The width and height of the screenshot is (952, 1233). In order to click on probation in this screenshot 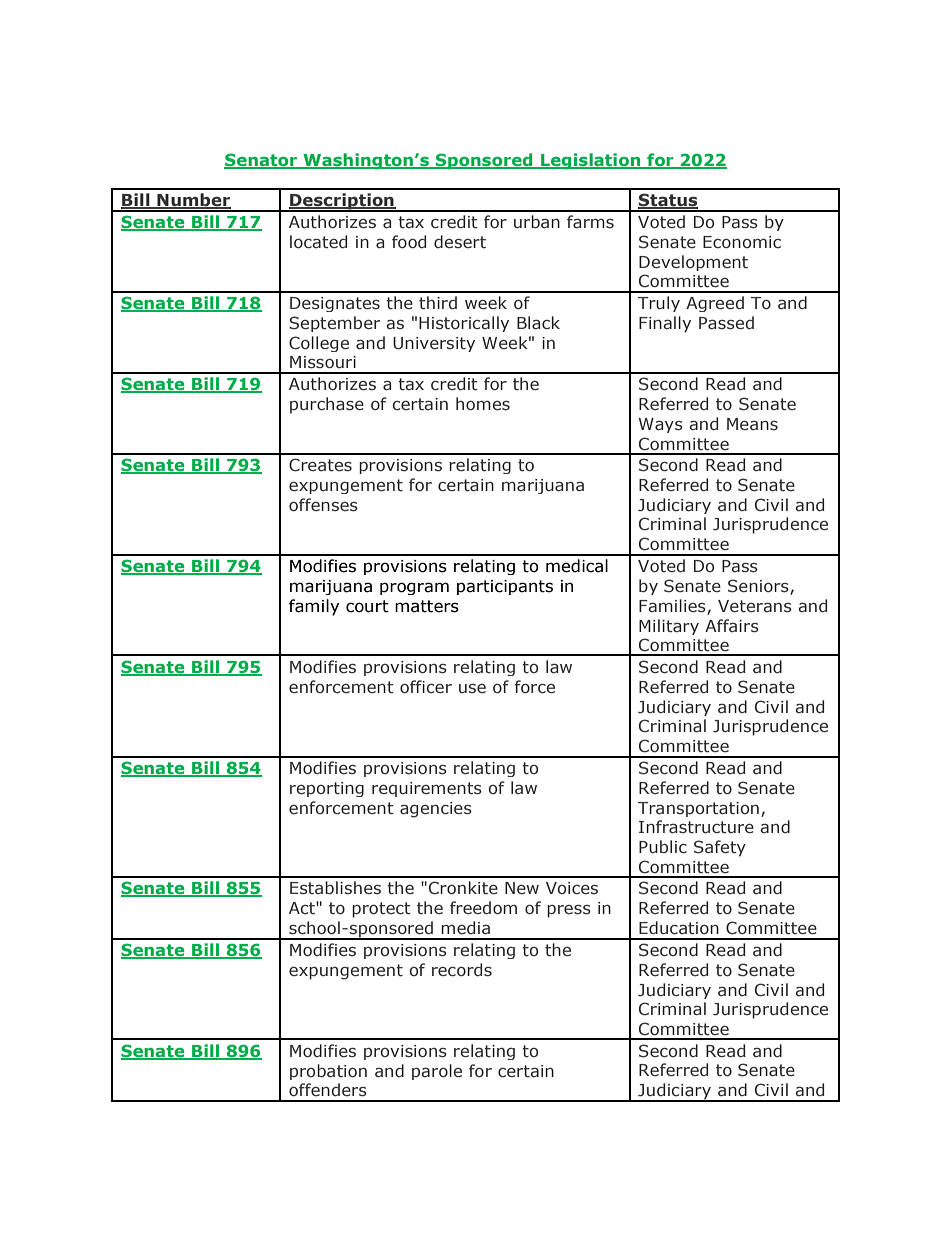, I will do `click(328, 1072)`.
